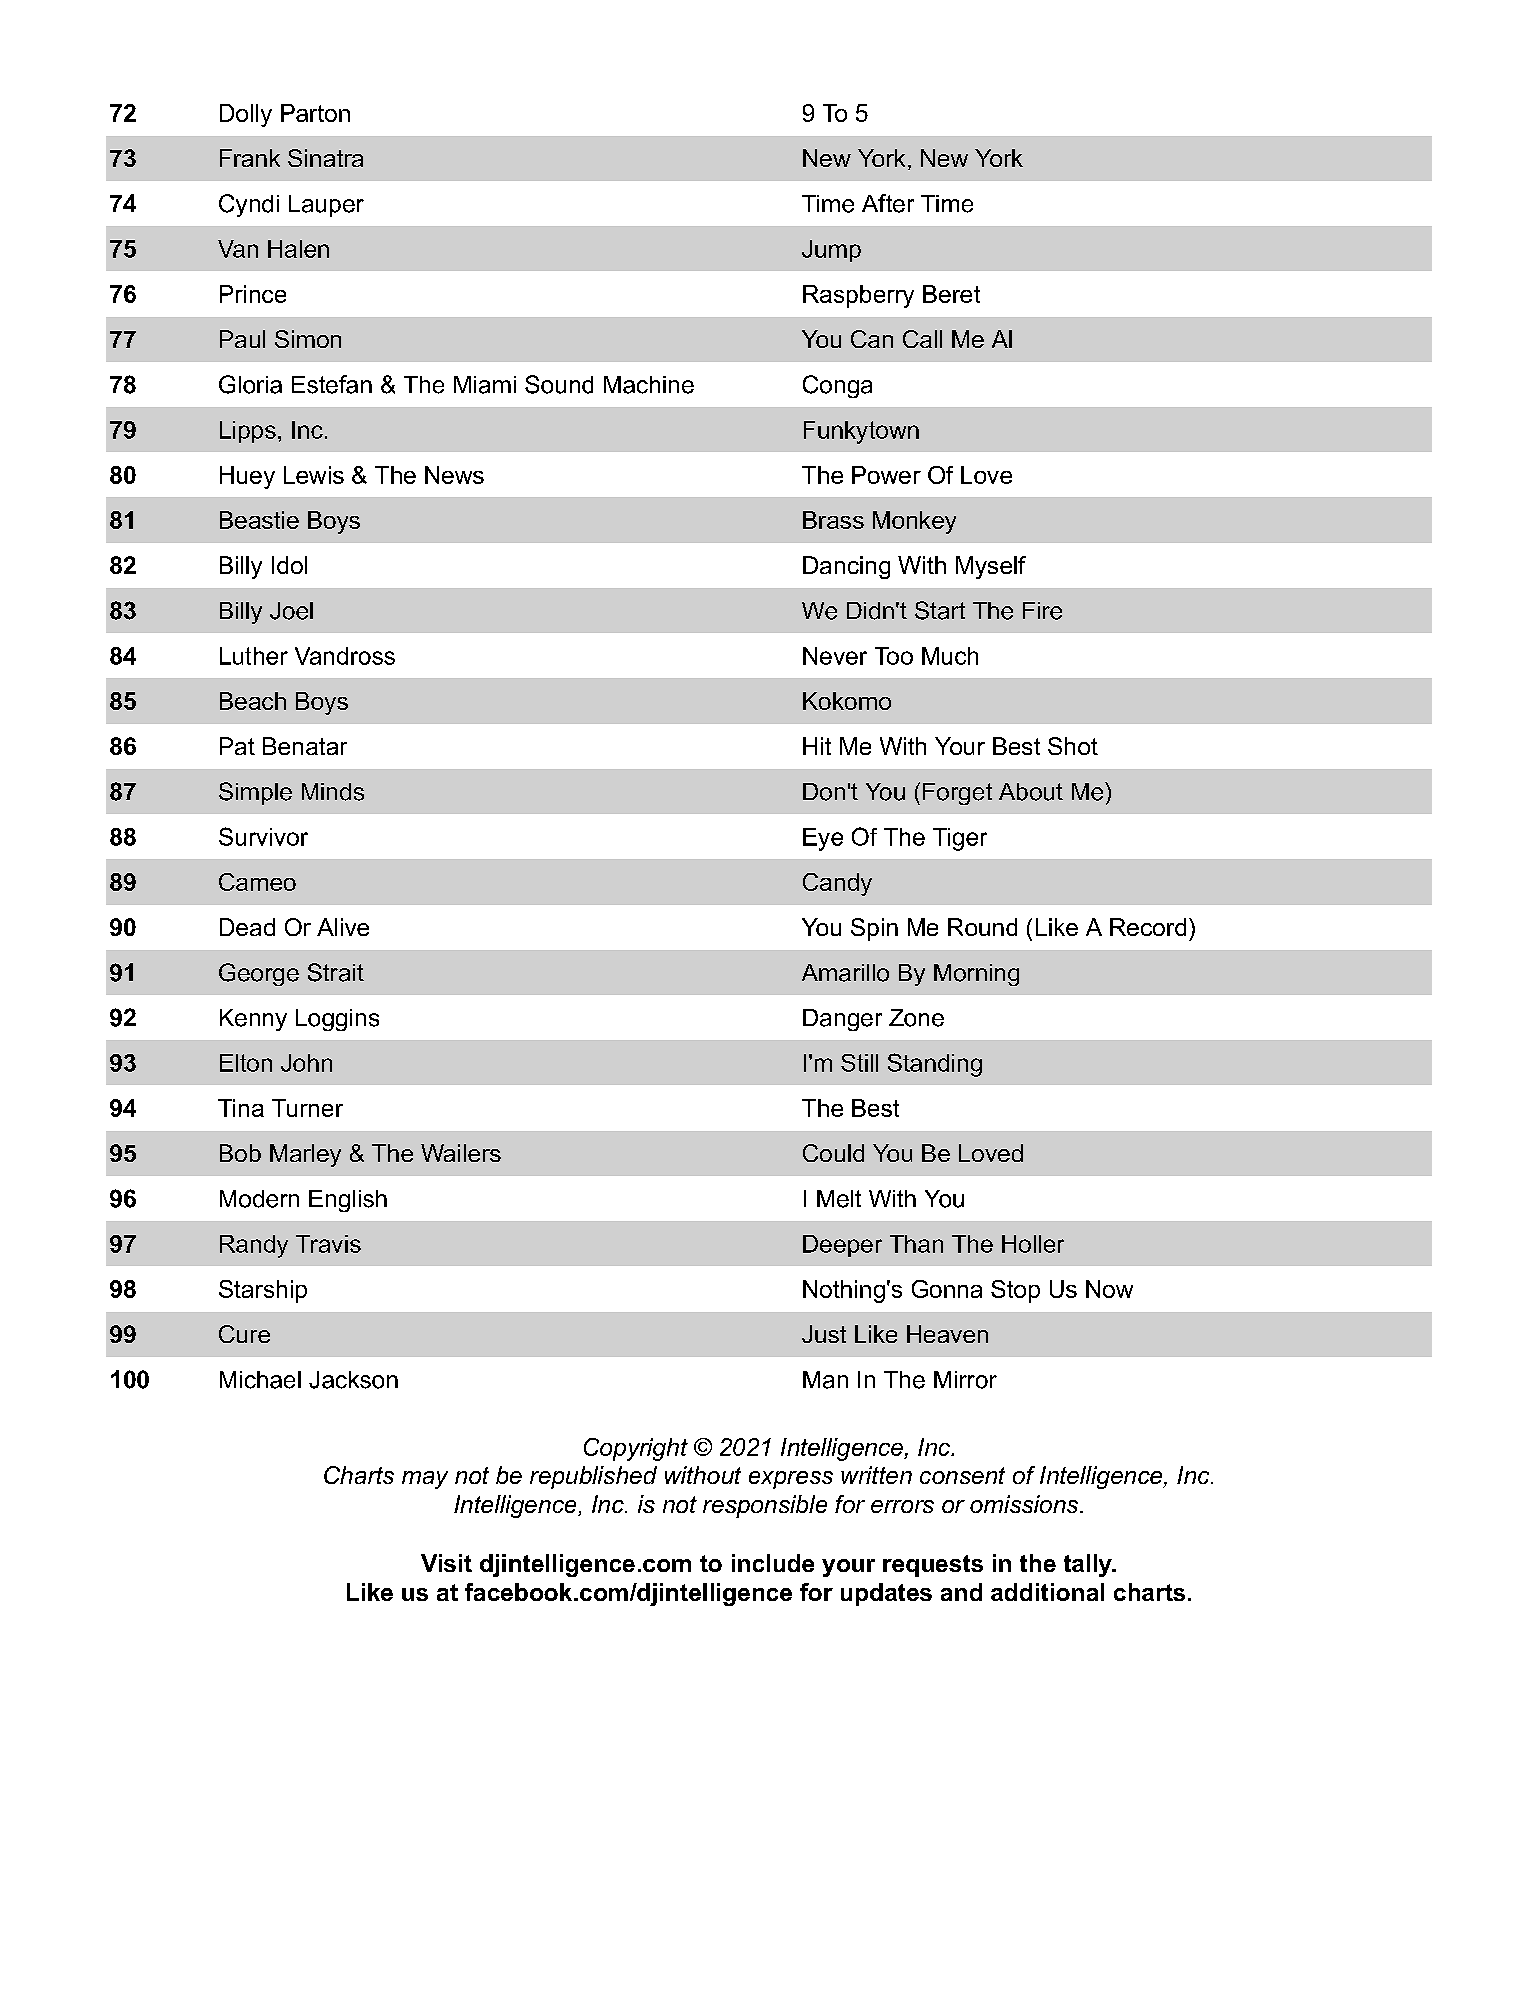 The height and width of the image is (1990, 1538). I want to click on Joel, so click(291, 611).
